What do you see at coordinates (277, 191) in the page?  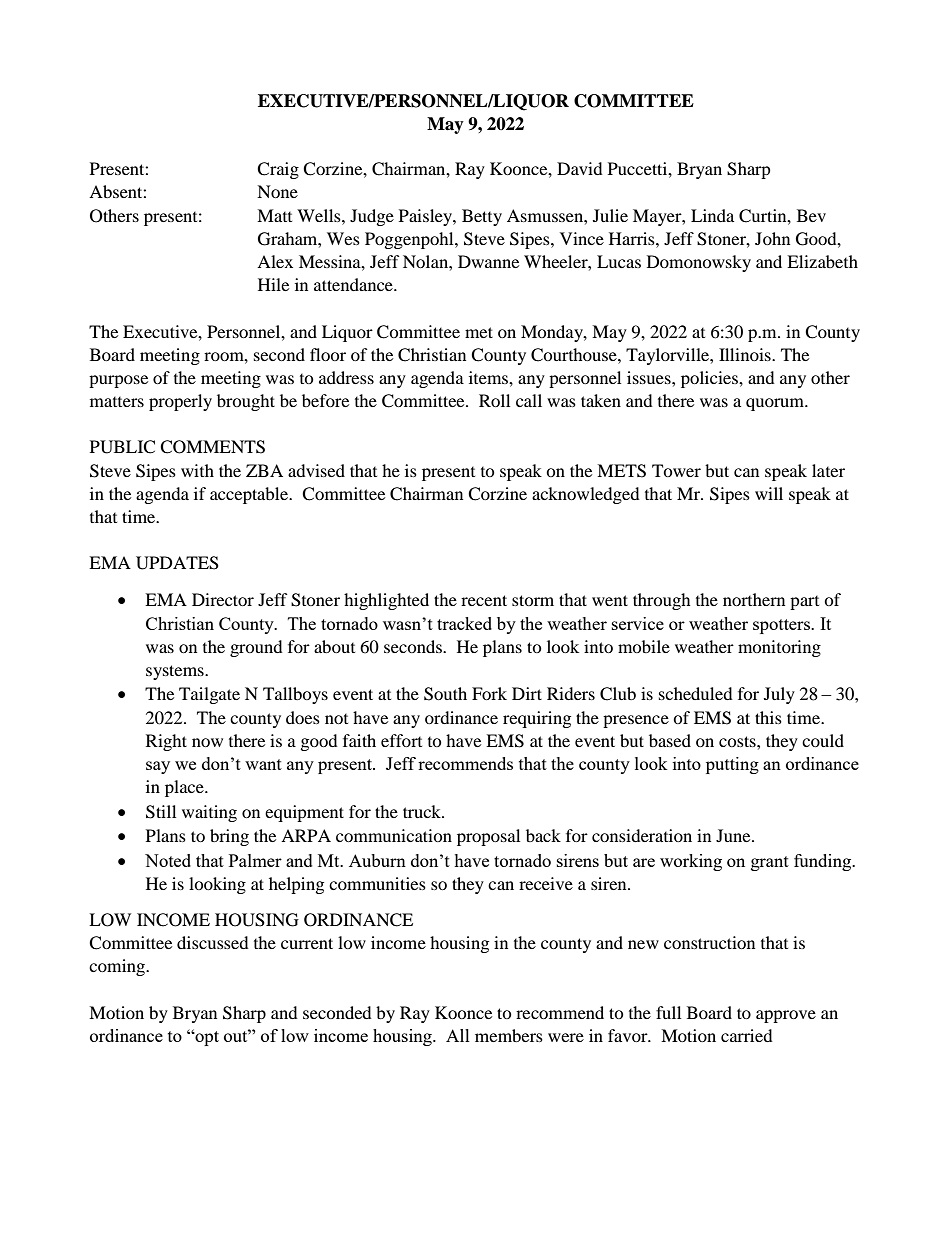 I see `None` at bounding box center [277, 191].
